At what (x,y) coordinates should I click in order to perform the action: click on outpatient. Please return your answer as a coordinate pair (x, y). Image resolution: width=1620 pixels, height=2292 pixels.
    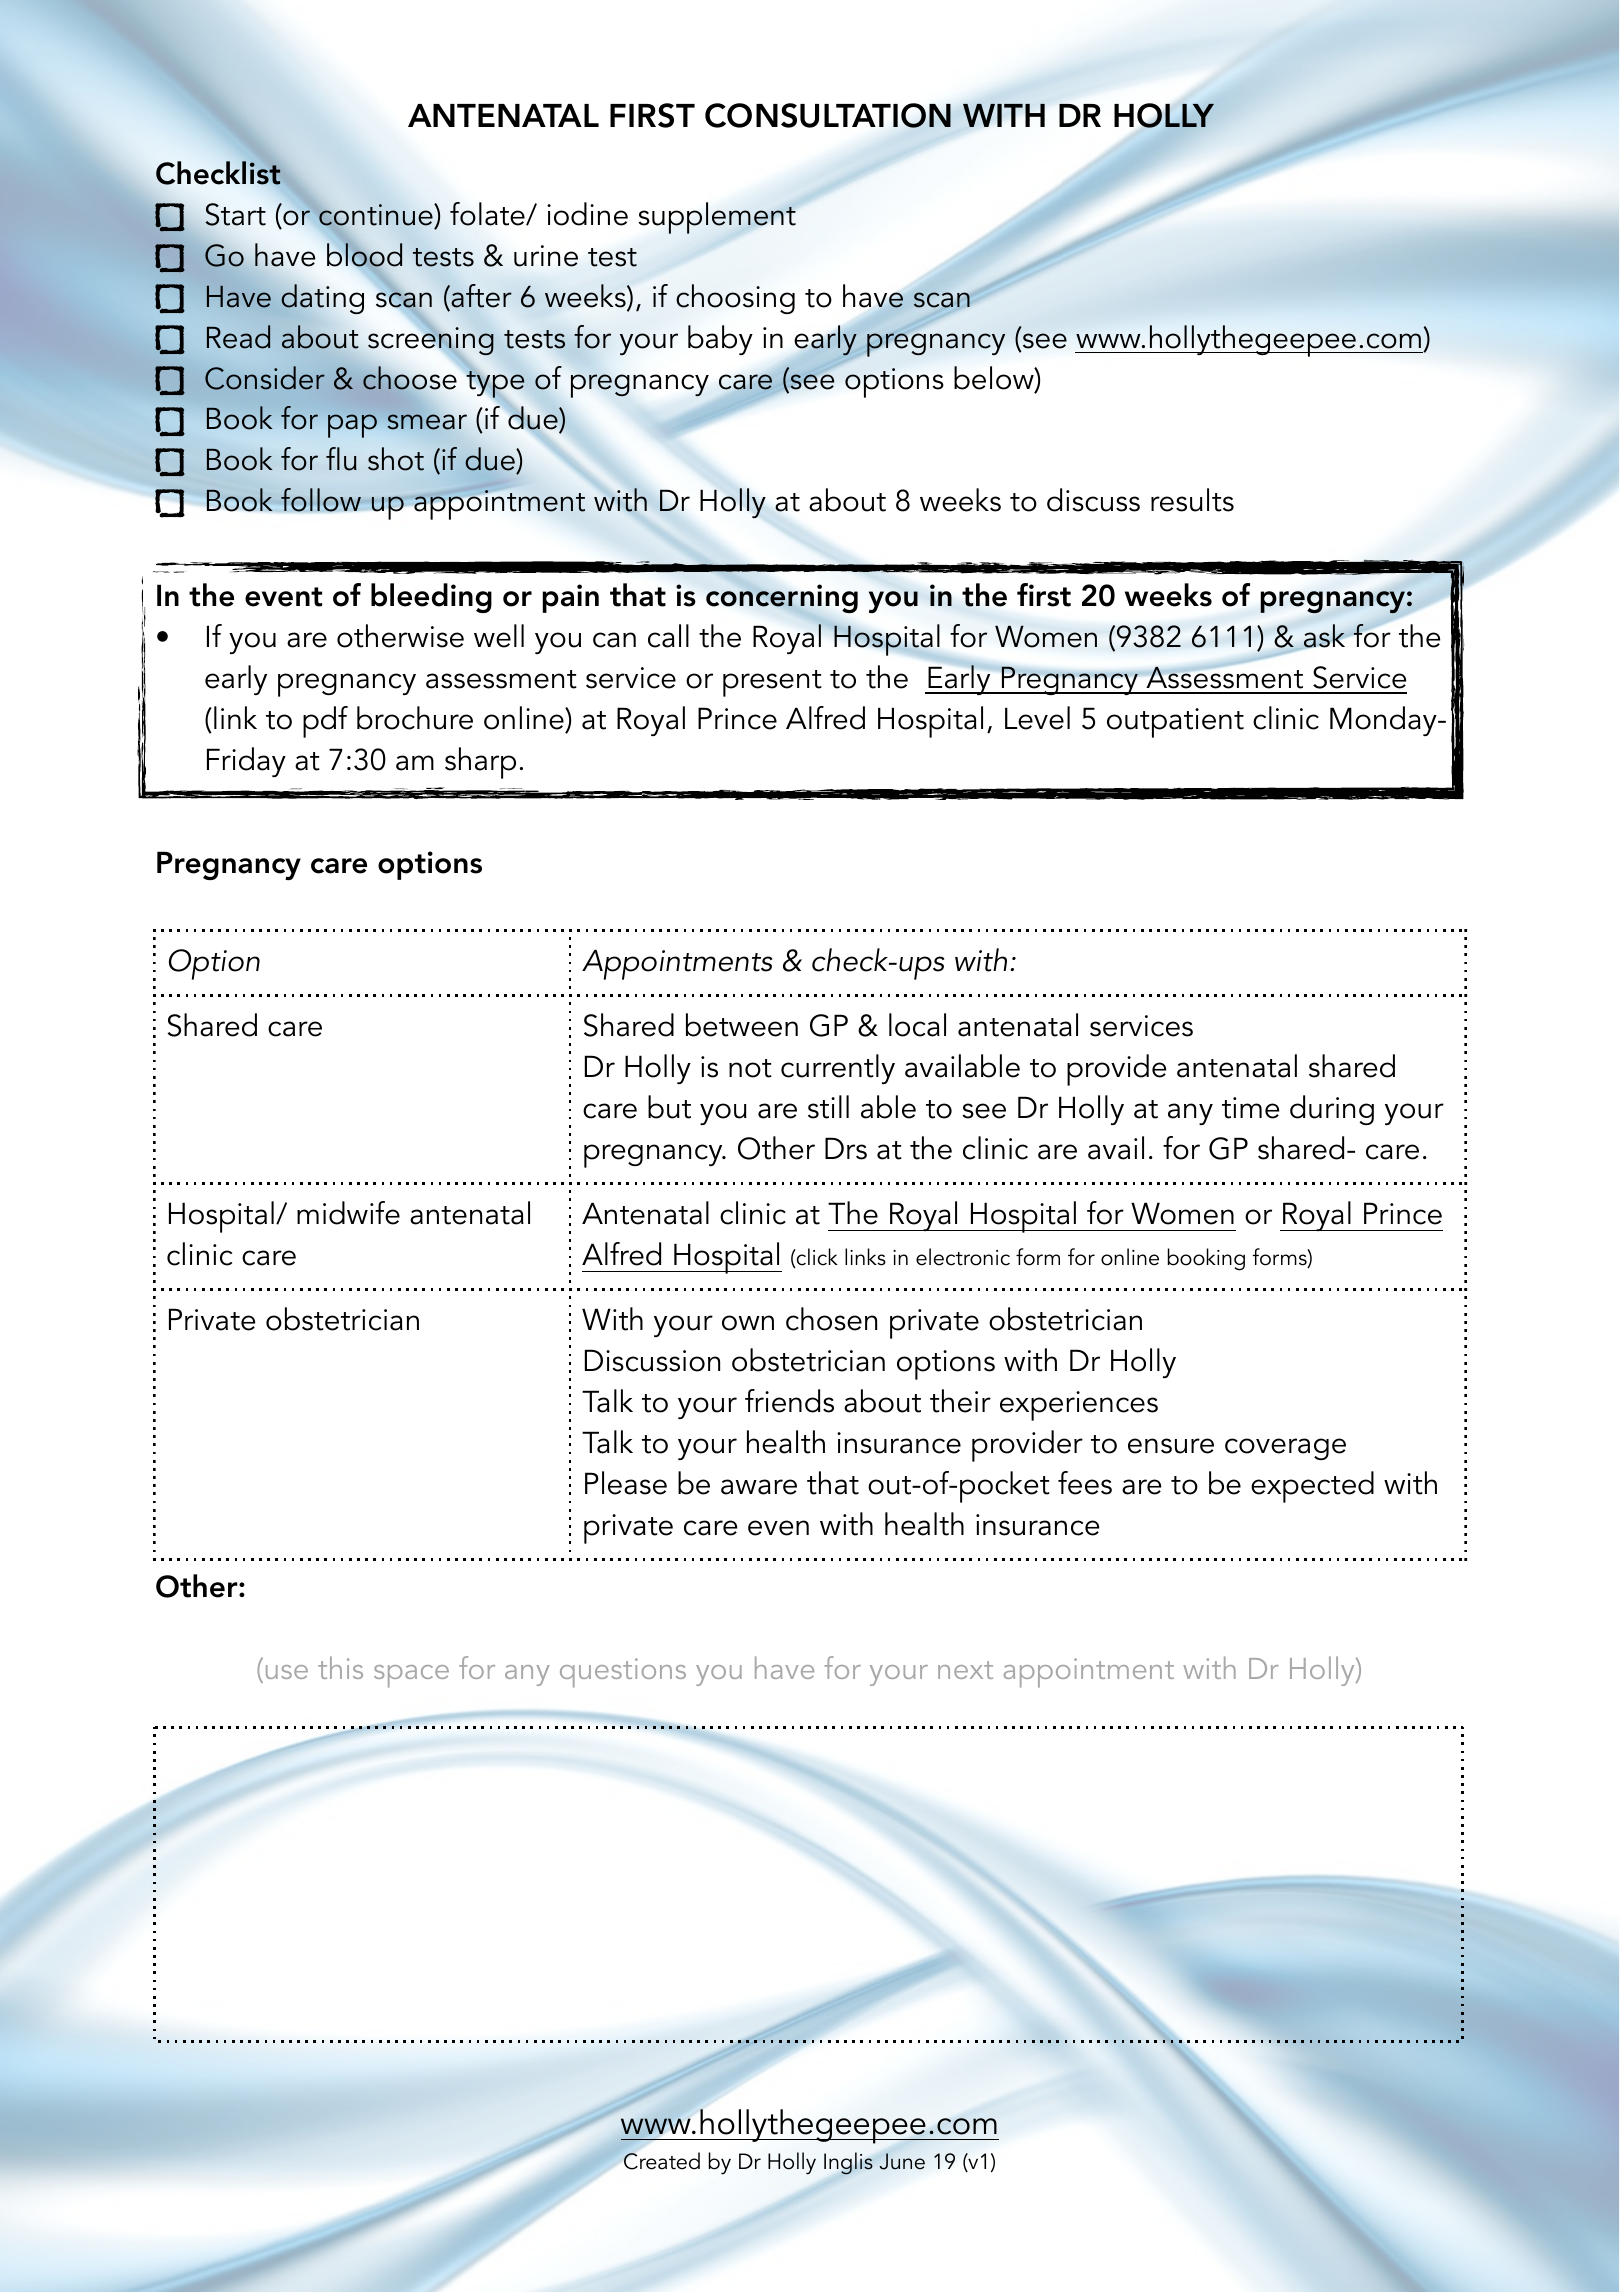
    Looking at the image, I should click on (1175, 723).
